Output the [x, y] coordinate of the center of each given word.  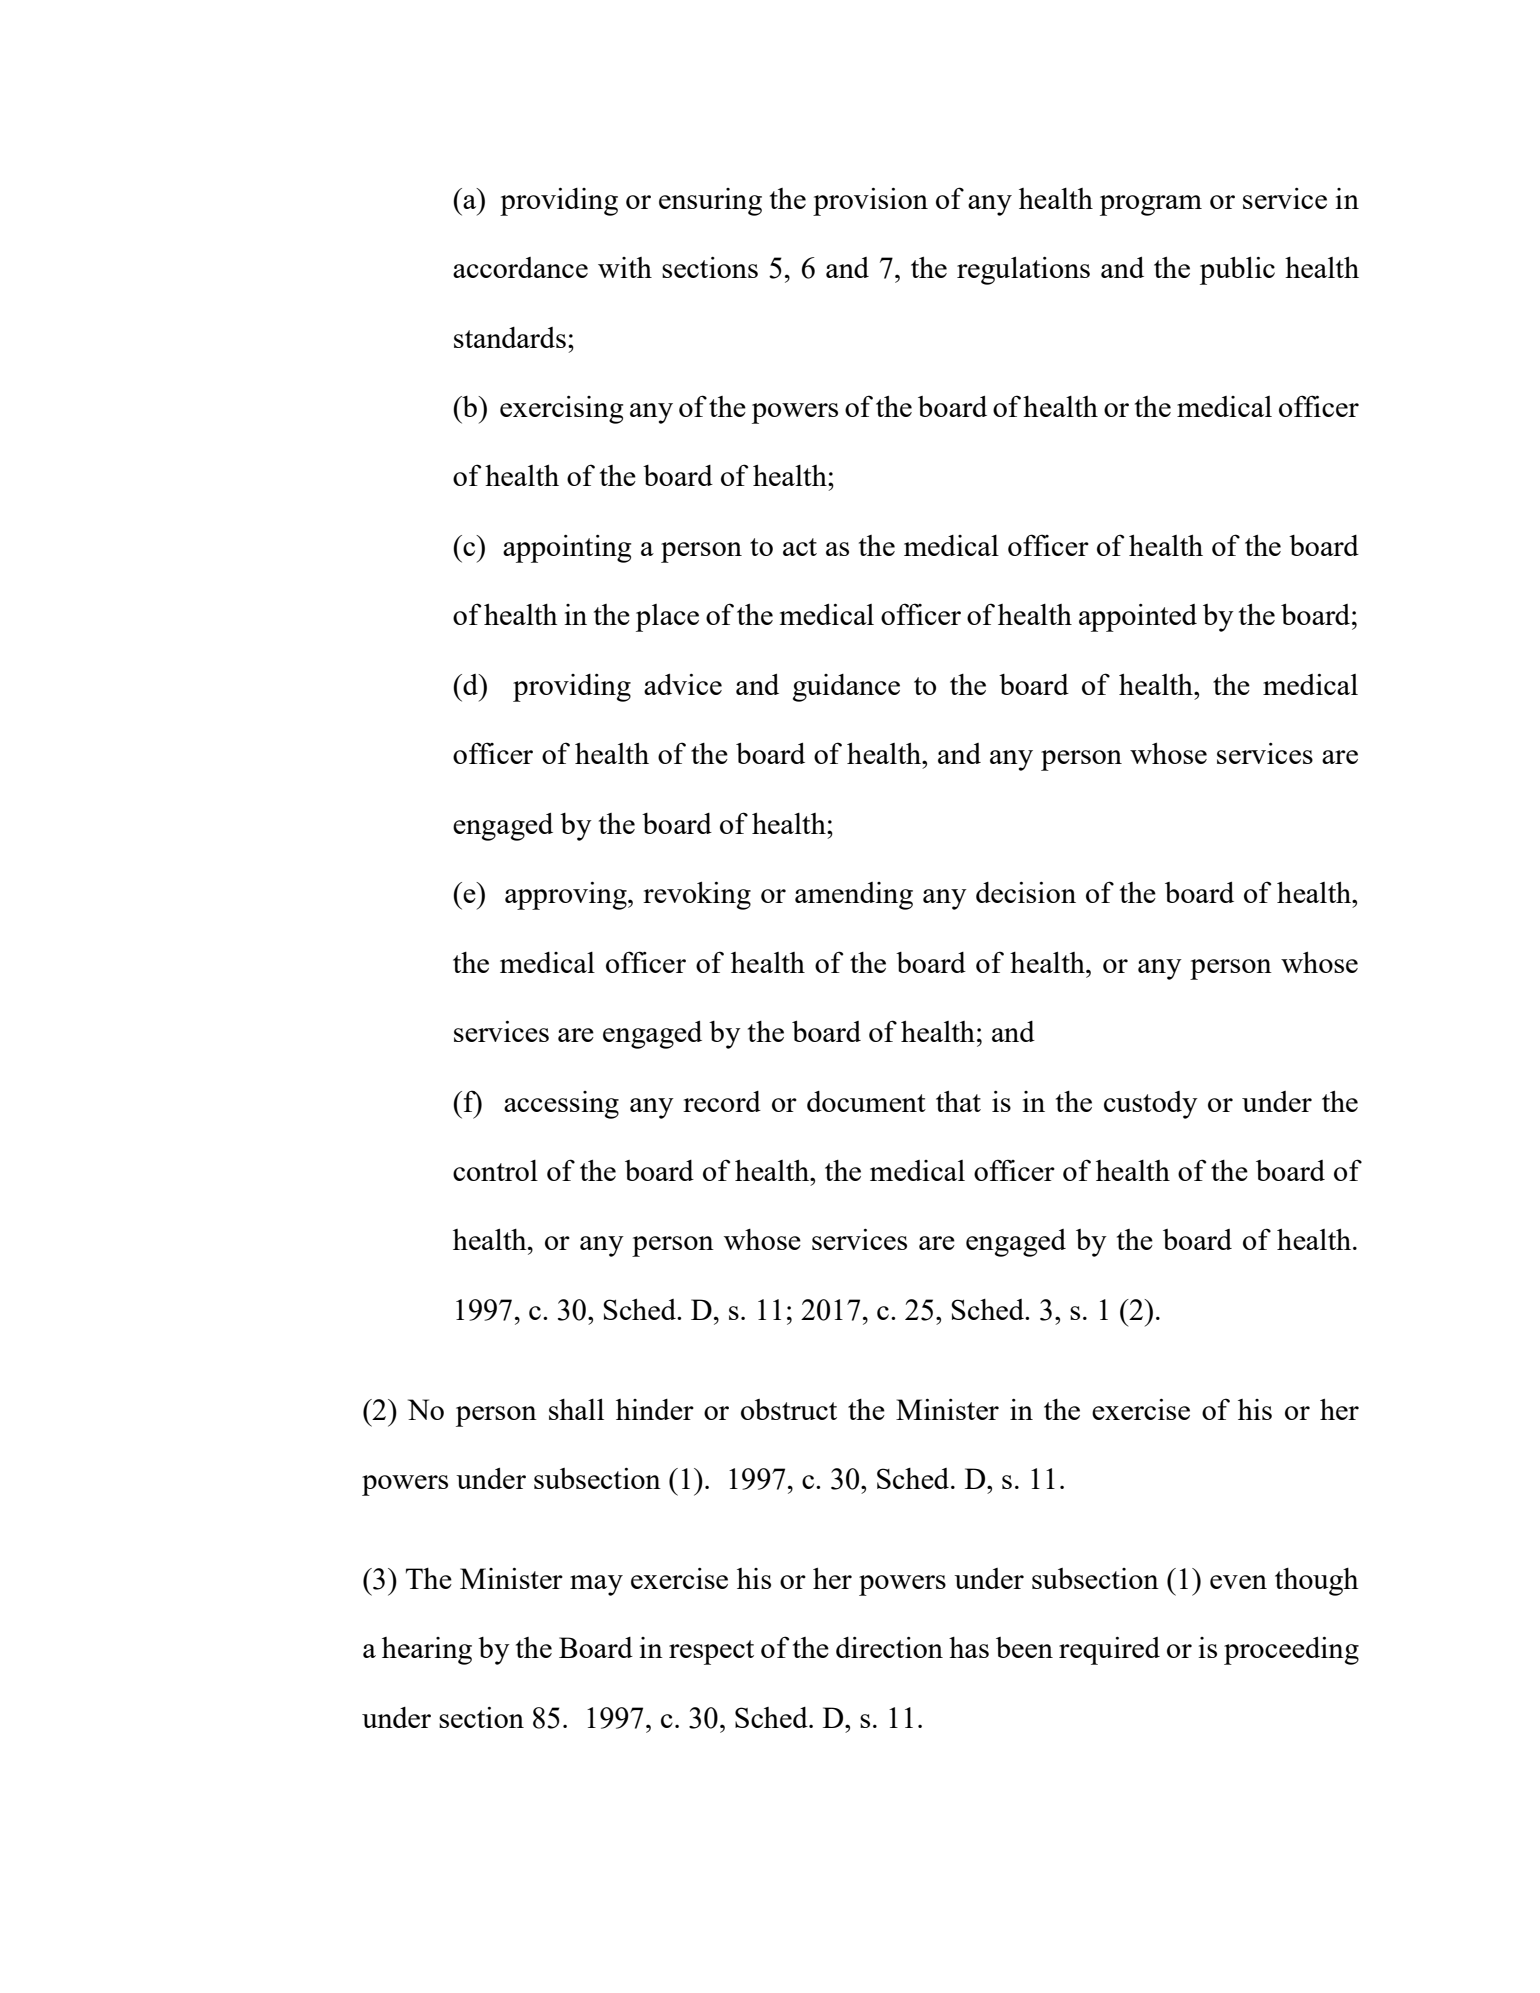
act [800, 547]
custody [1151, 1105]
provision [870, 202]
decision [1026, 892]
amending [854, 896]
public [1237, 271]
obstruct [789, 1409]
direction [889, 1647]
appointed [1138, 618]
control [495, 1170]
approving [567, 896]
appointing [567, 549]
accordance [520, 267]
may [596, 1585]
